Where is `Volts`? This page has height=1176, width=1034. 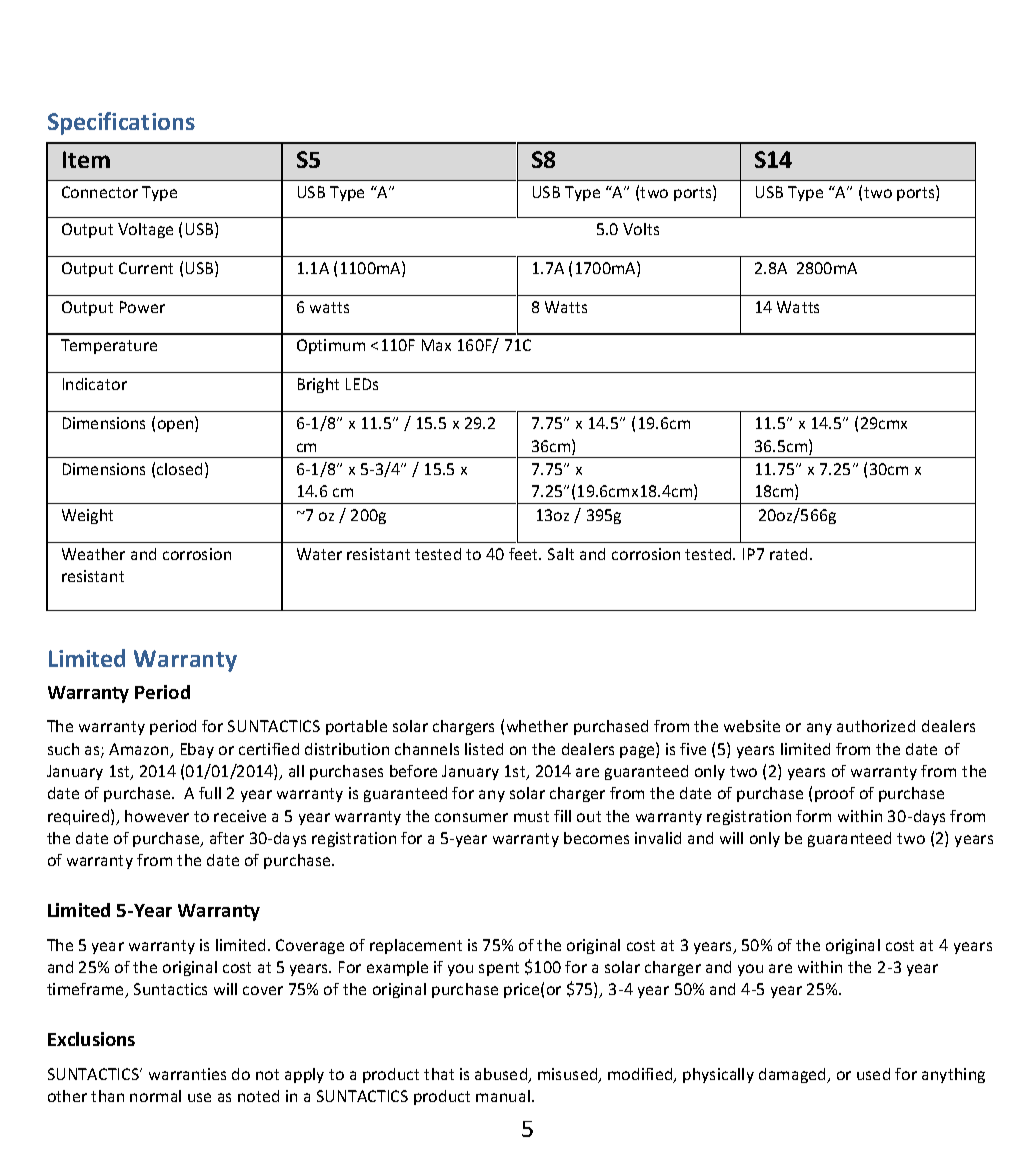
Volts is located at coordinates (641, 229).
